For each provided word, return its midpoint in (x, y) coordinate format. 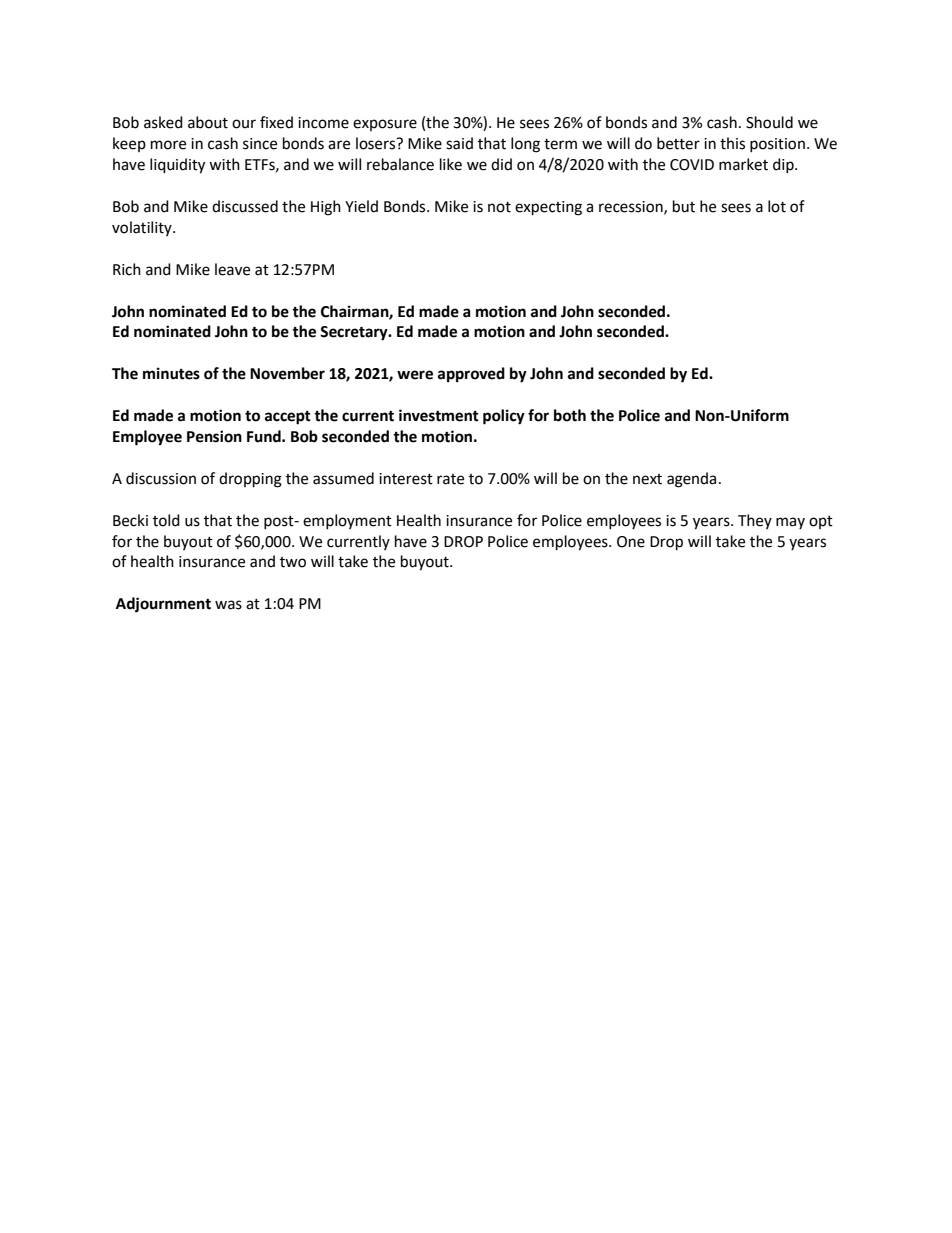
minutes (171, 373)
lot (777, 206)
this (732, 143)
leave (232, 269)
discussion (161, 478)
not (499, 207)
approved (471, 375)
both (570, 415)
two (293, 562)
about (208, 122)
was (228, 605)
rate (450, 479)
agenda (691, 480)
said (459, 143)
